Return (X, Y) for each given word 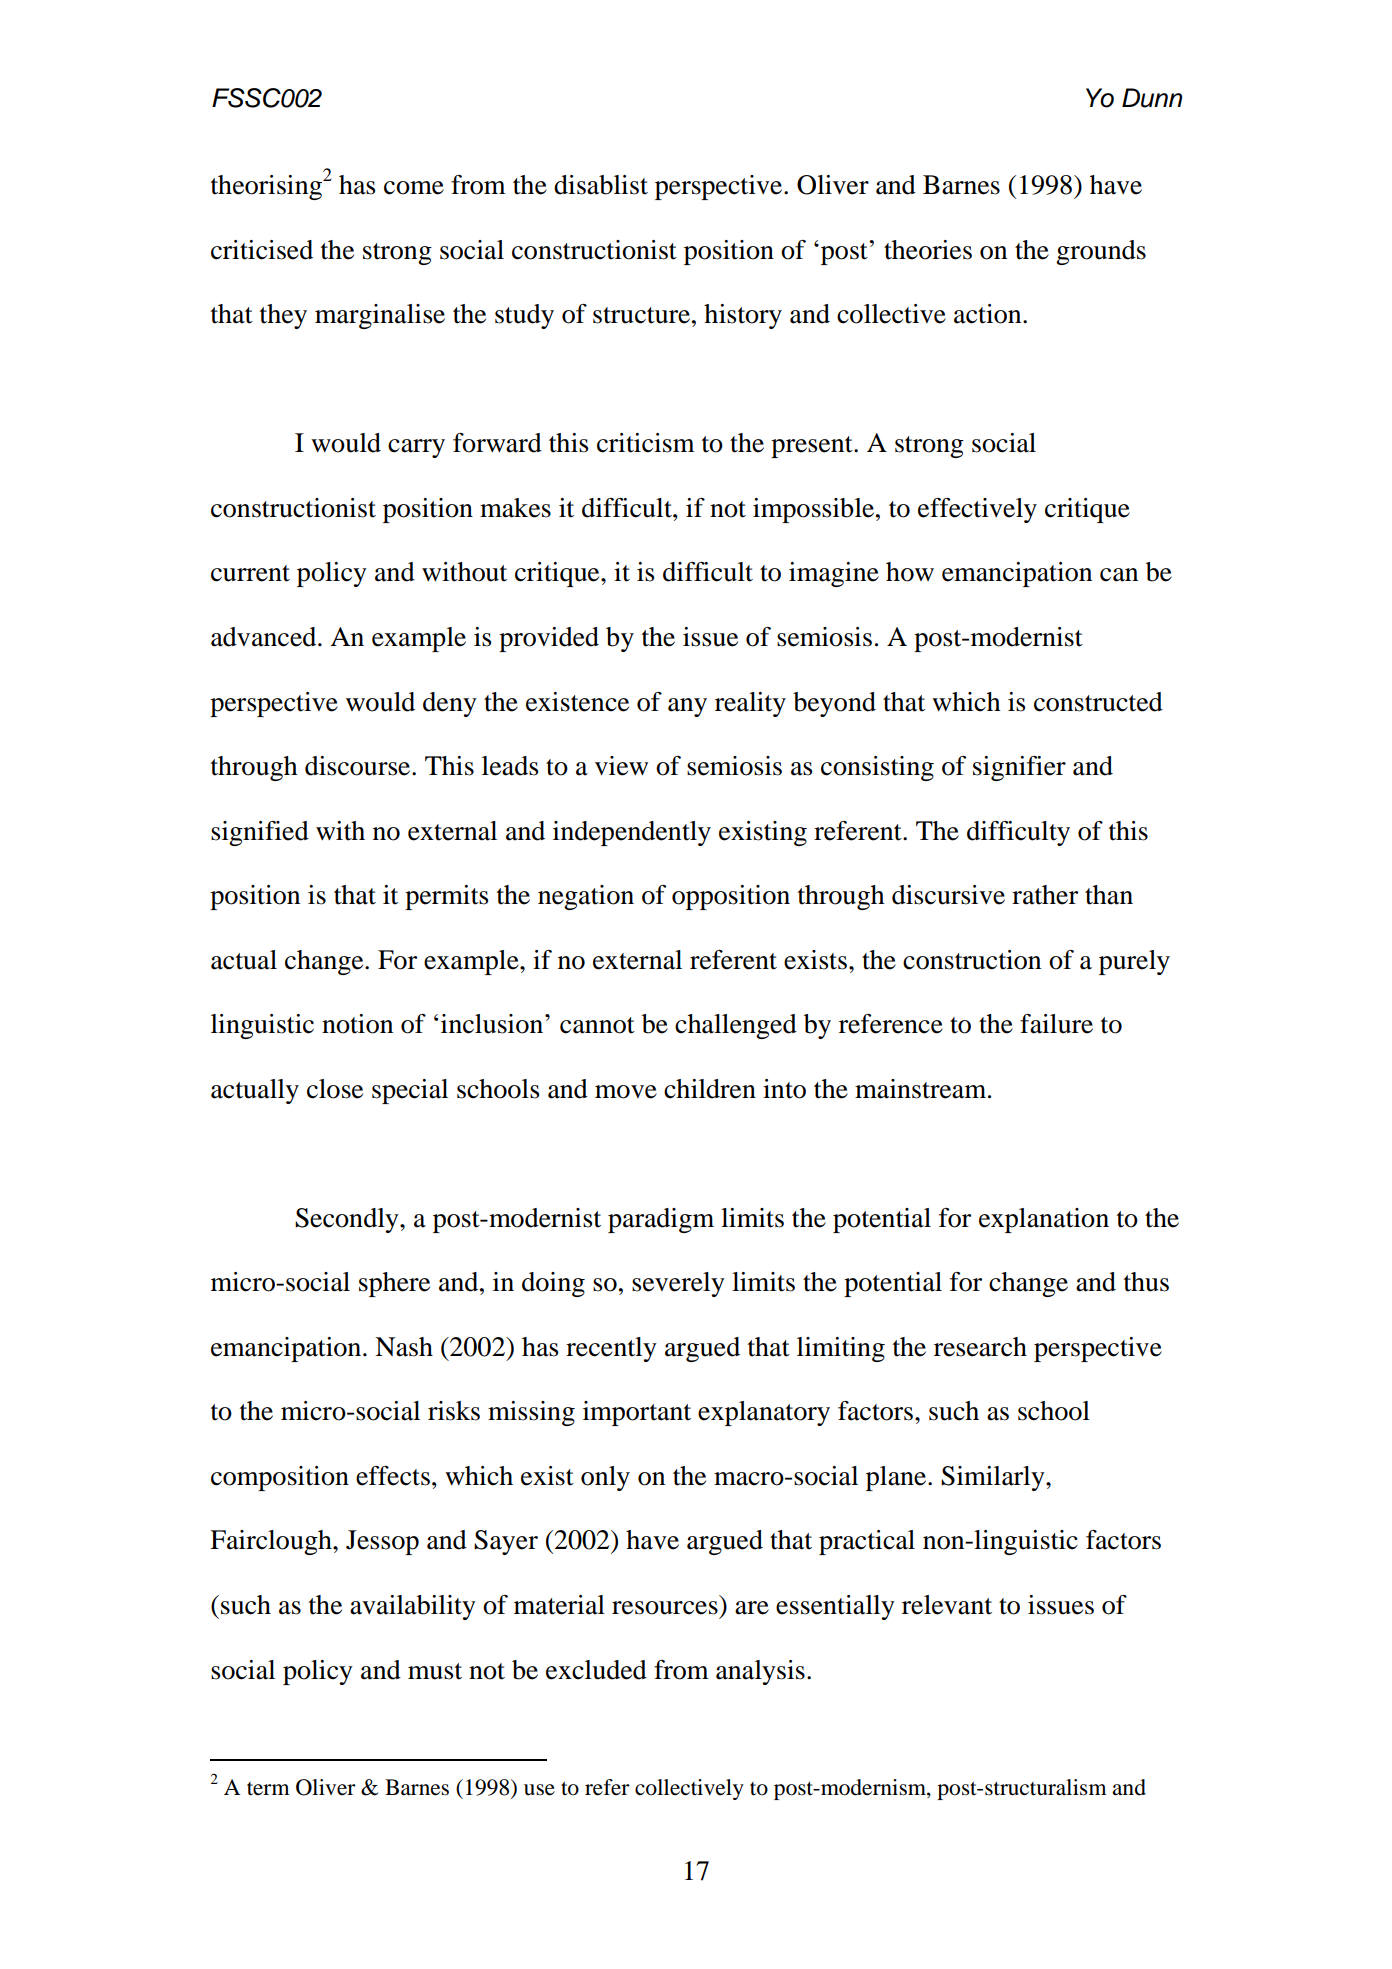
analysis (760, 1672)
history (743, 316)
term (268, 1789)
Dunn (1152, 98)
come (414, 188)
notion (357, 1024)
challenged (736, 1026)
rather (1045, 895)
